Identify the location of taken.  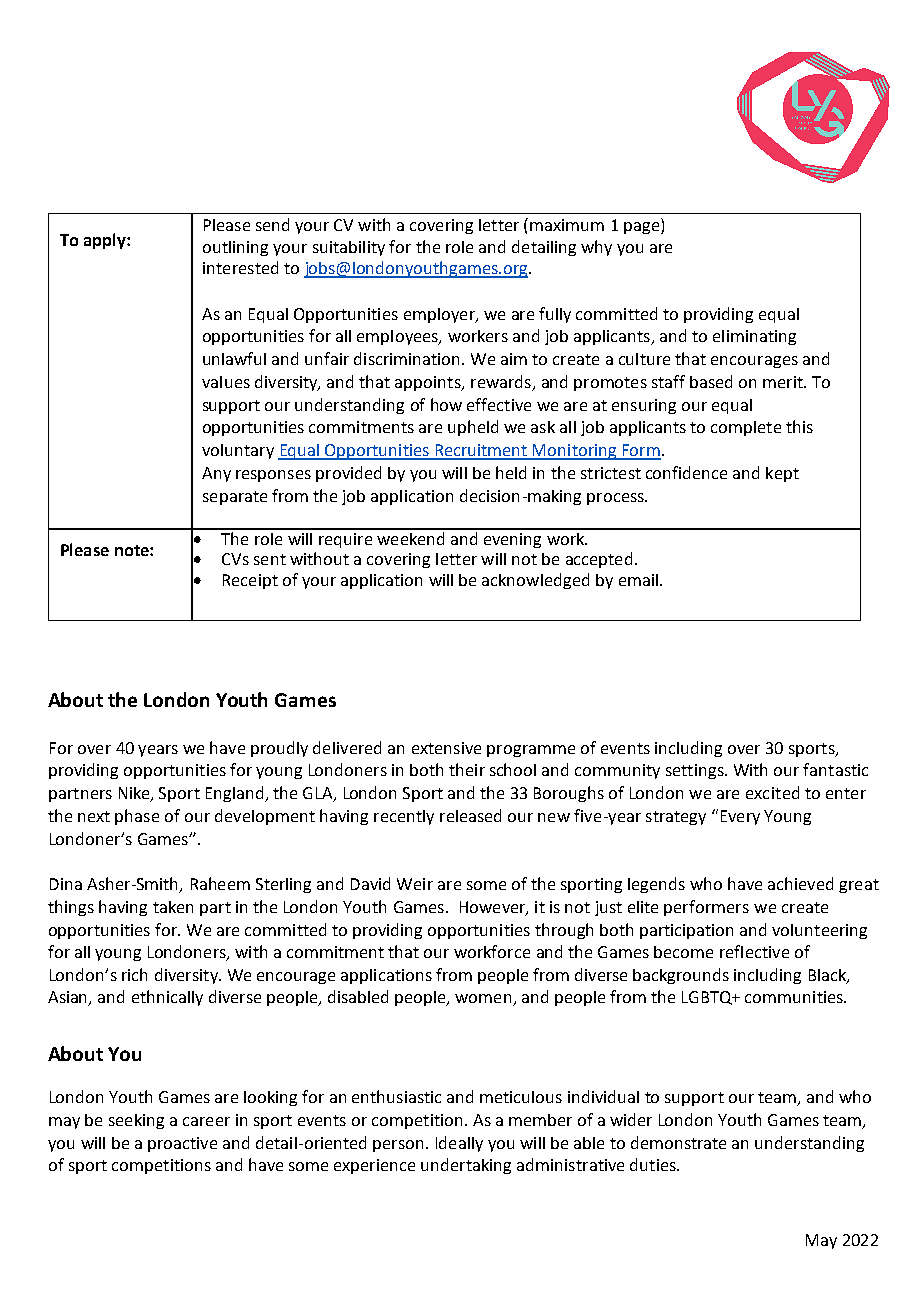
(173, 907).
